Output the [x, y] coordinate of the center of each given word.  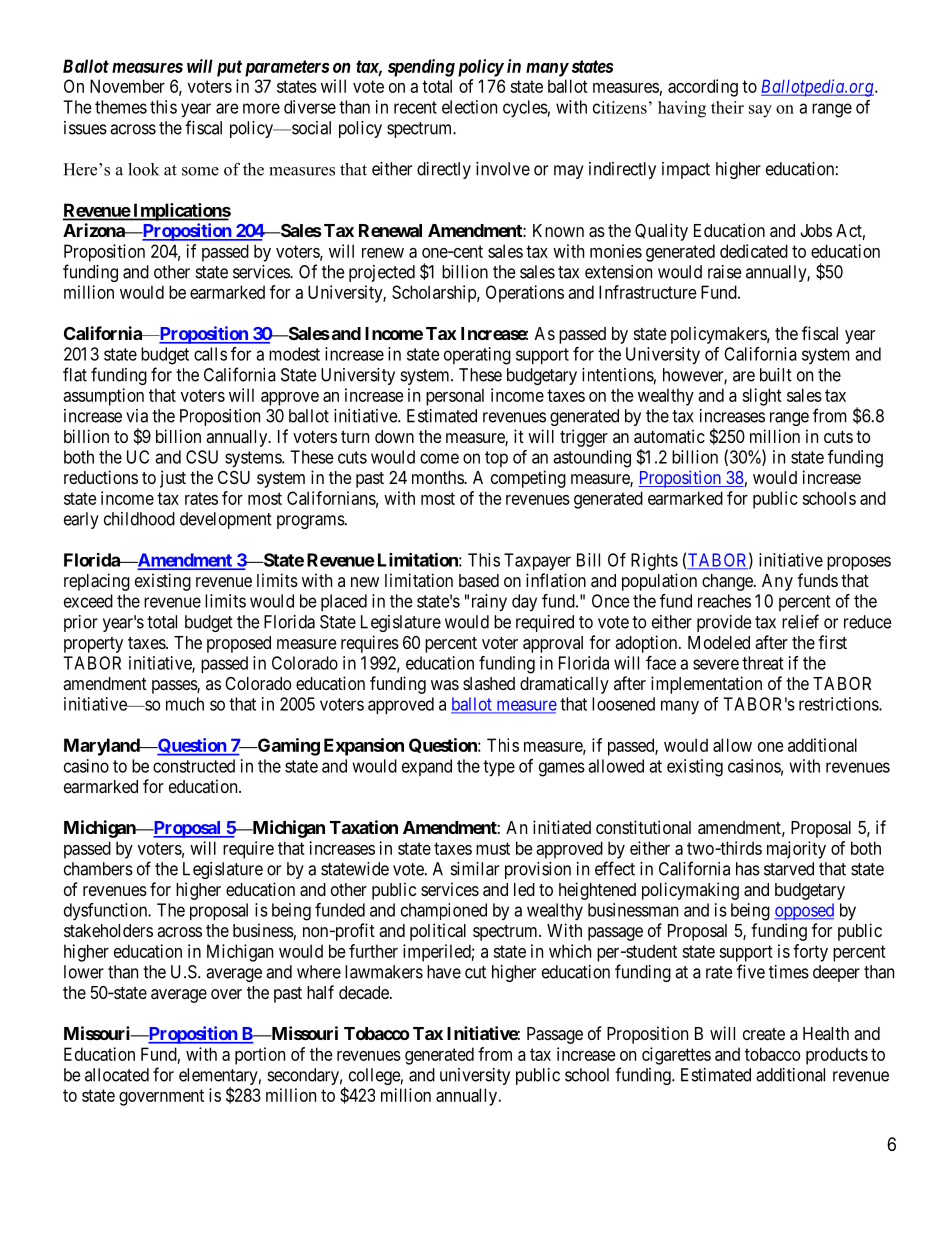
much [185, 704]
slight [762, 397]
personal [455, 397]
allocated [117, 1075]
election [469, 107]
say [760, 111]
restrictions [839, 704]
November [127, 86]
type [499, 768]
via [137, 416]
